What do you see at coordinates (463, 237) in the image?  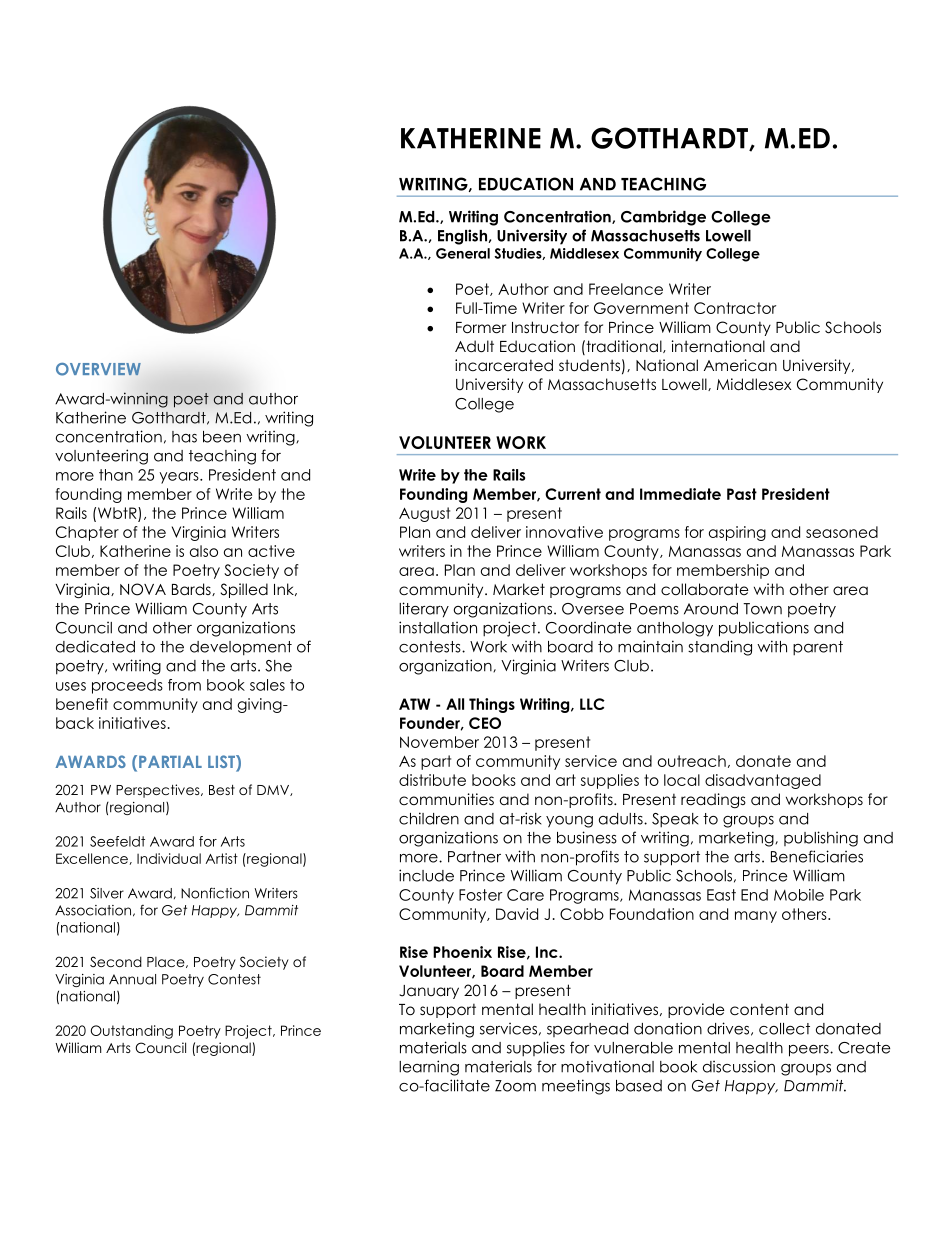 I see `English` at bounding box center [463, 237].
